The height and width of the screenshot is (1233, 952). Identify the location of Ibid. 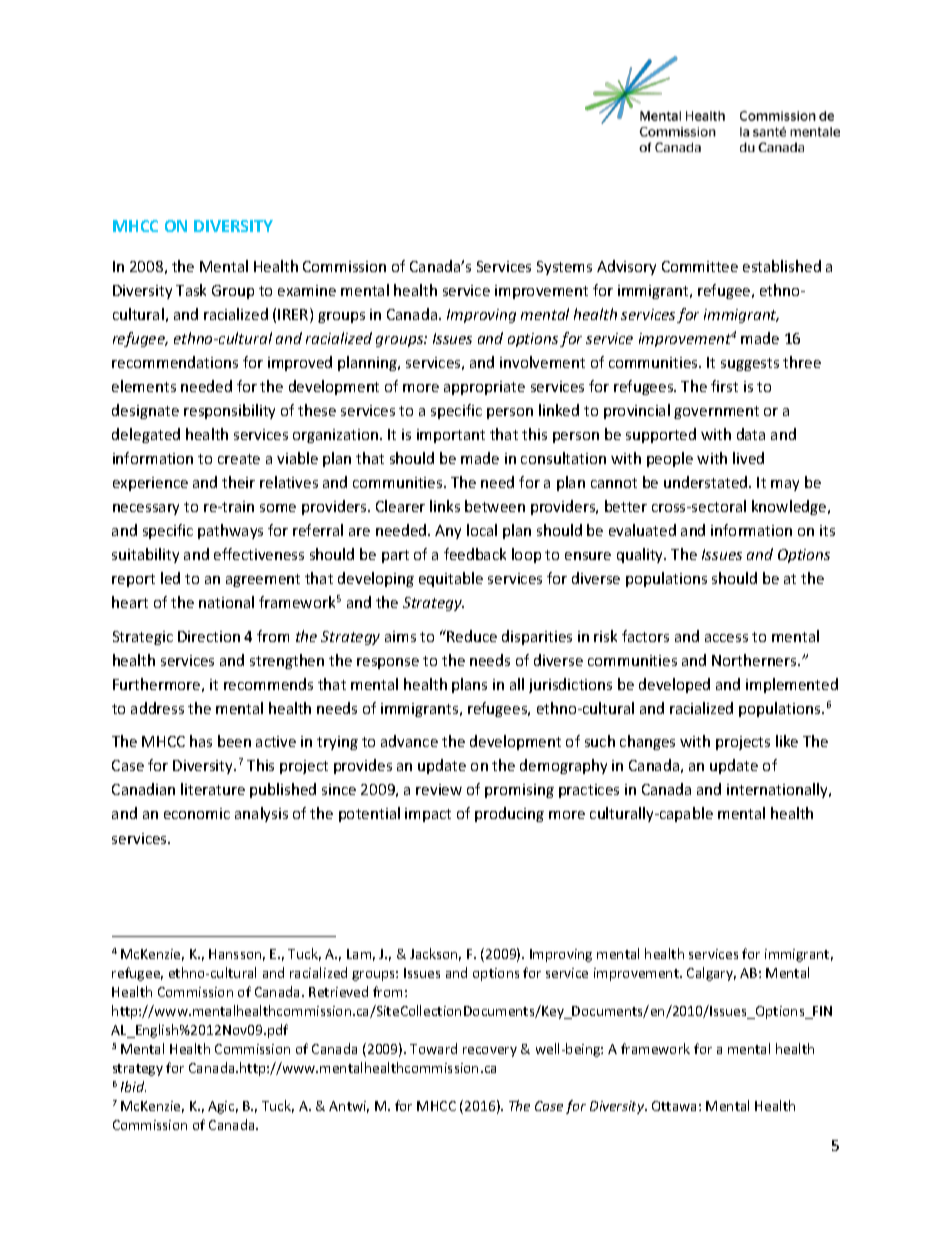
(133, 1086).
